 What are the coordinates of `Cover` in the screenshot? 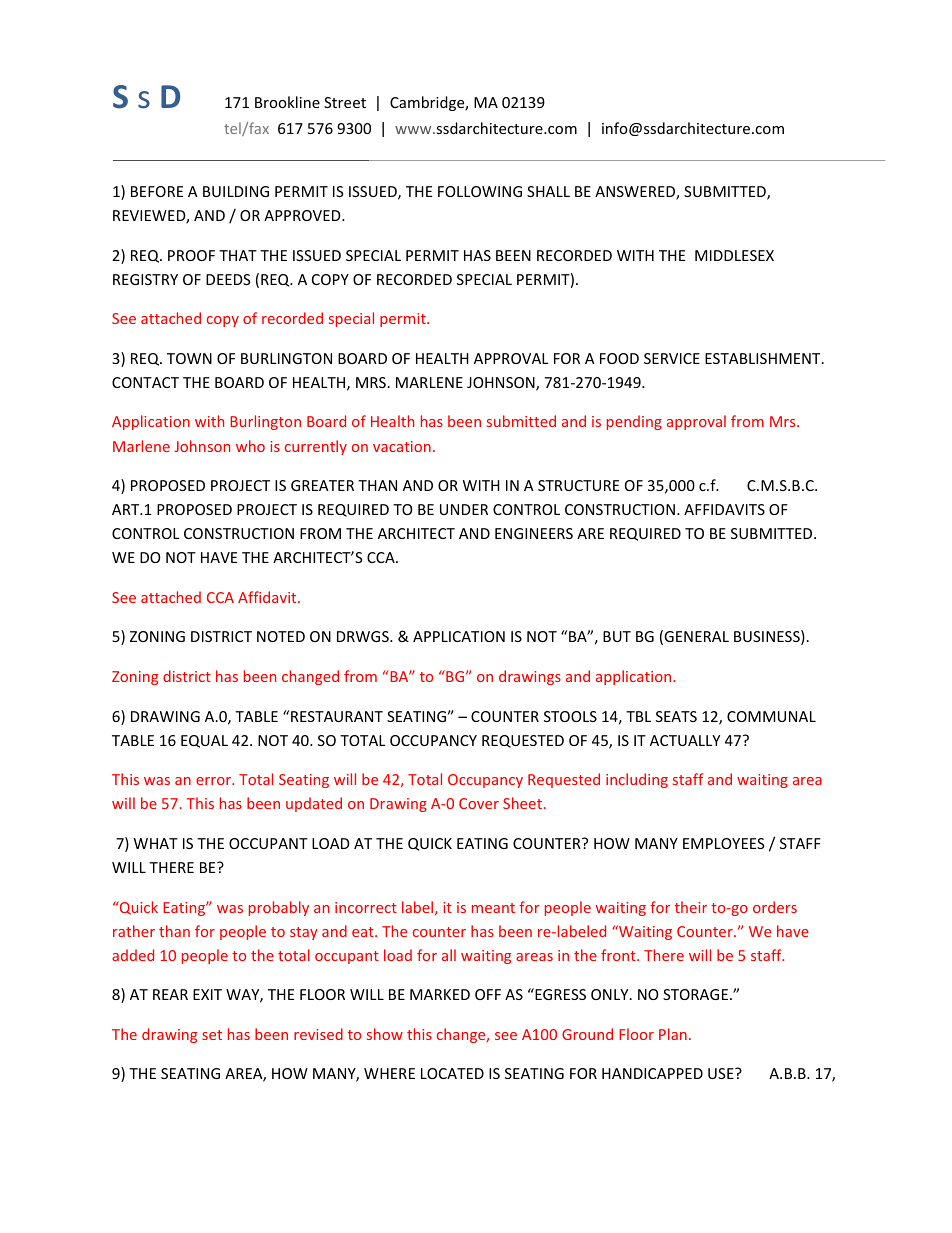 It's located at (479, 803).
